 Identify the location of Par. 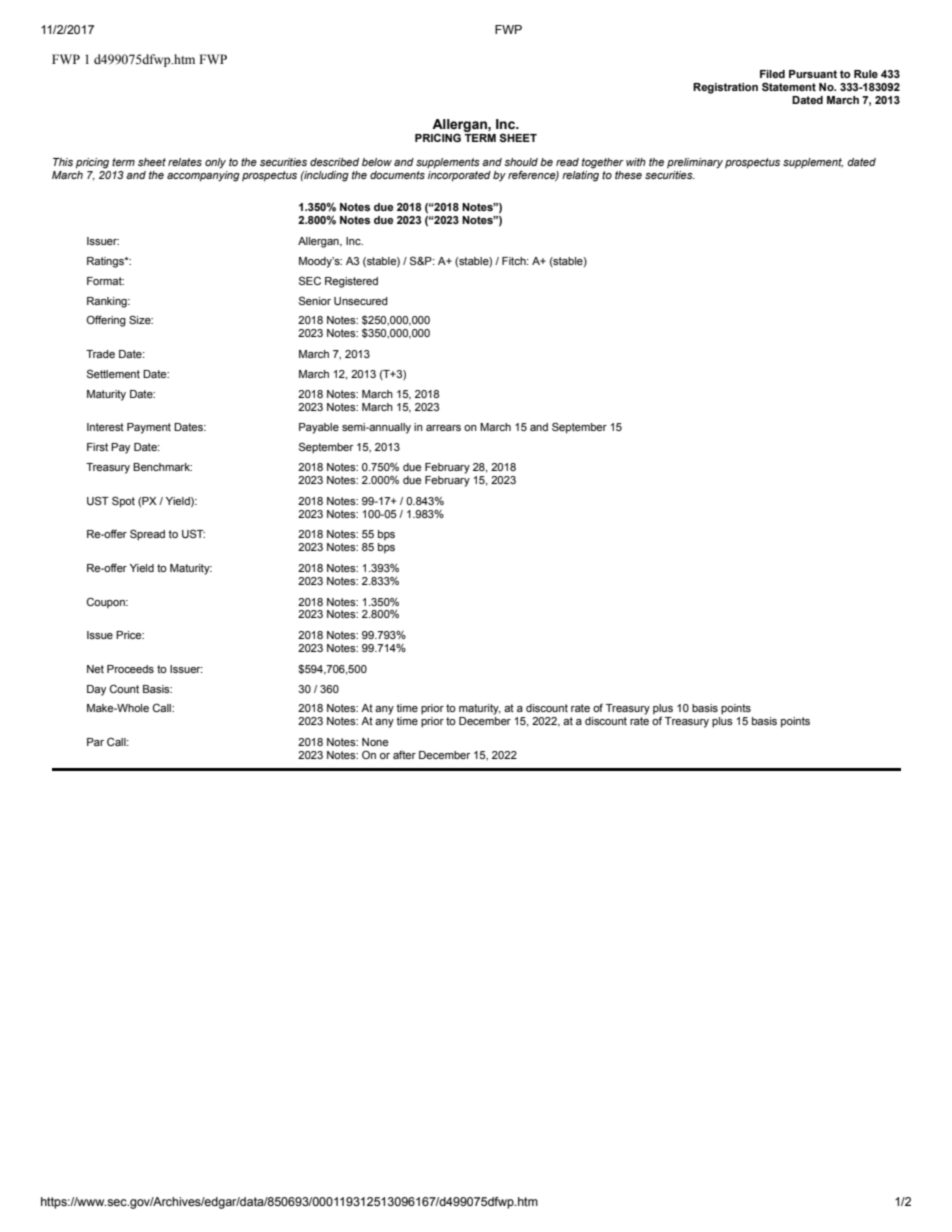
(95, 742).
